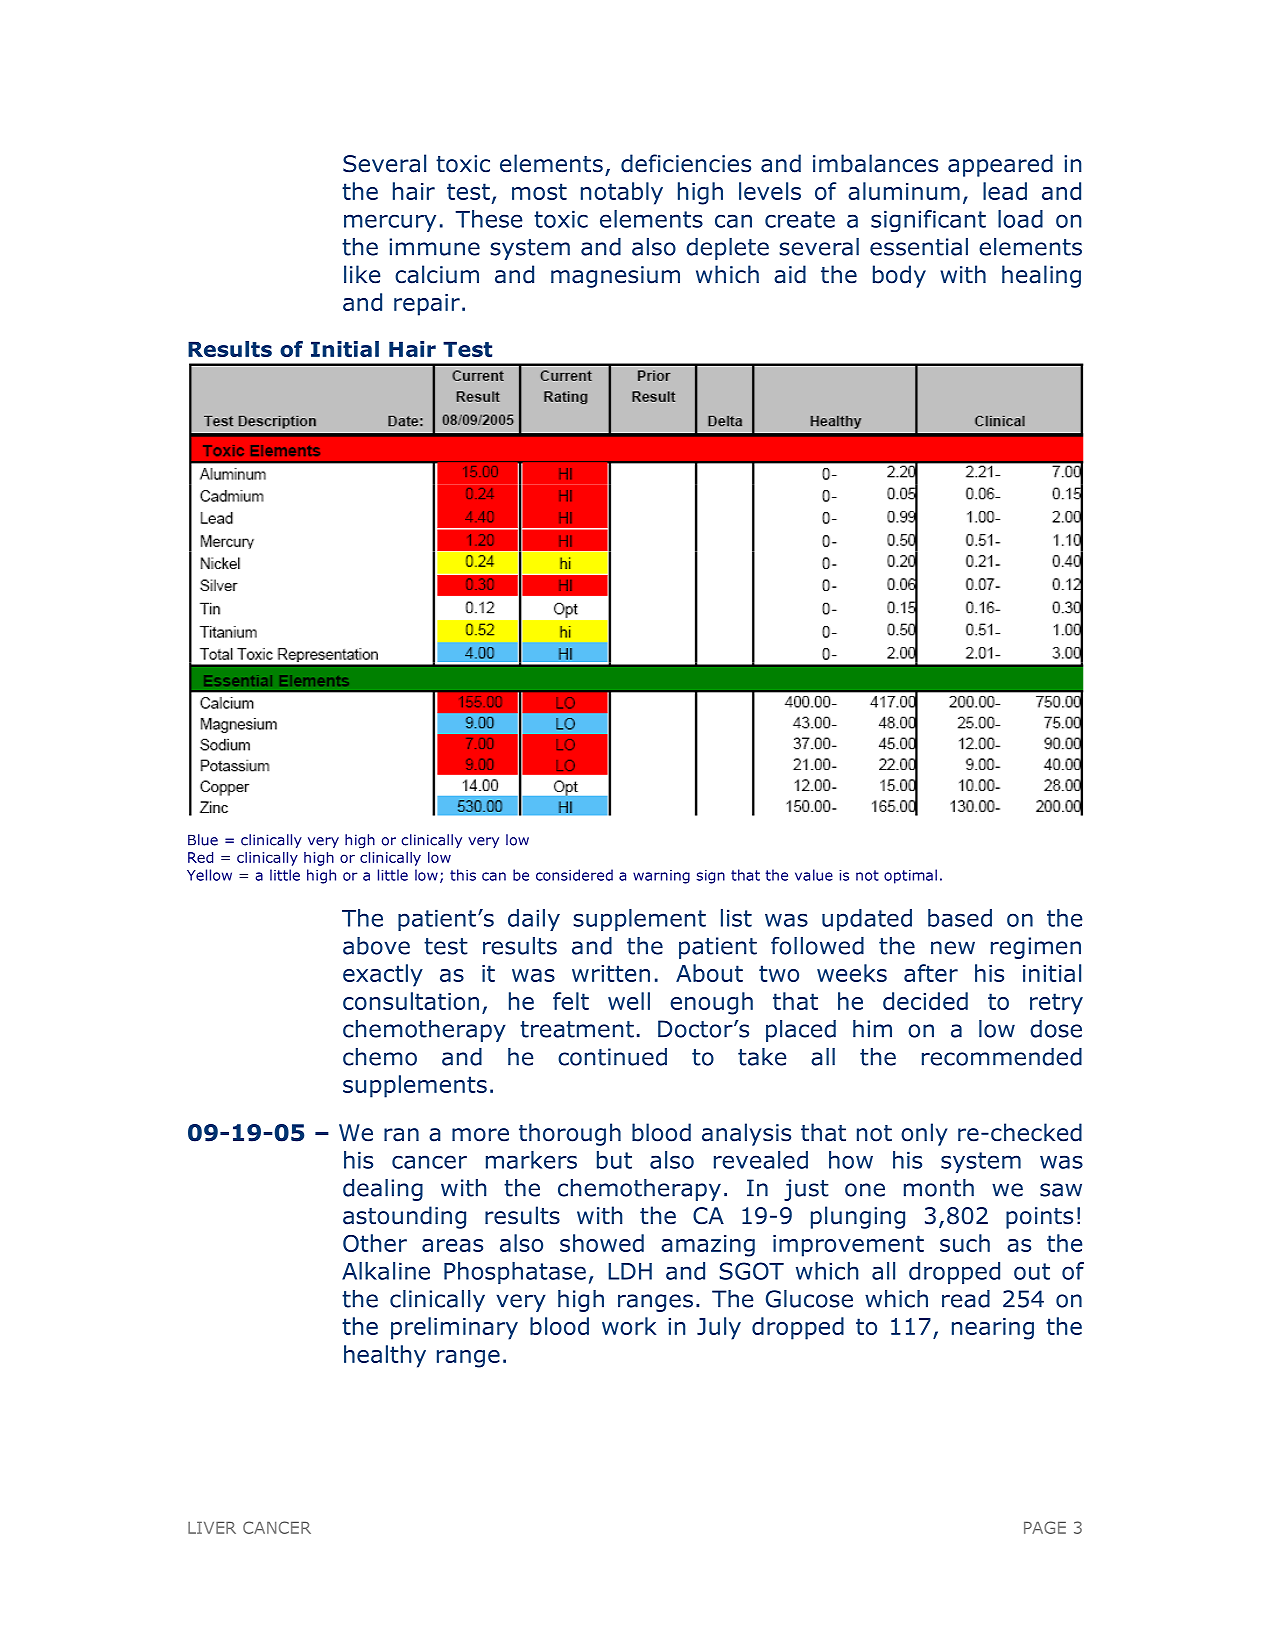 This screenshot has width=1270, height=1643. I want to click on notably, so click(622, 193).
